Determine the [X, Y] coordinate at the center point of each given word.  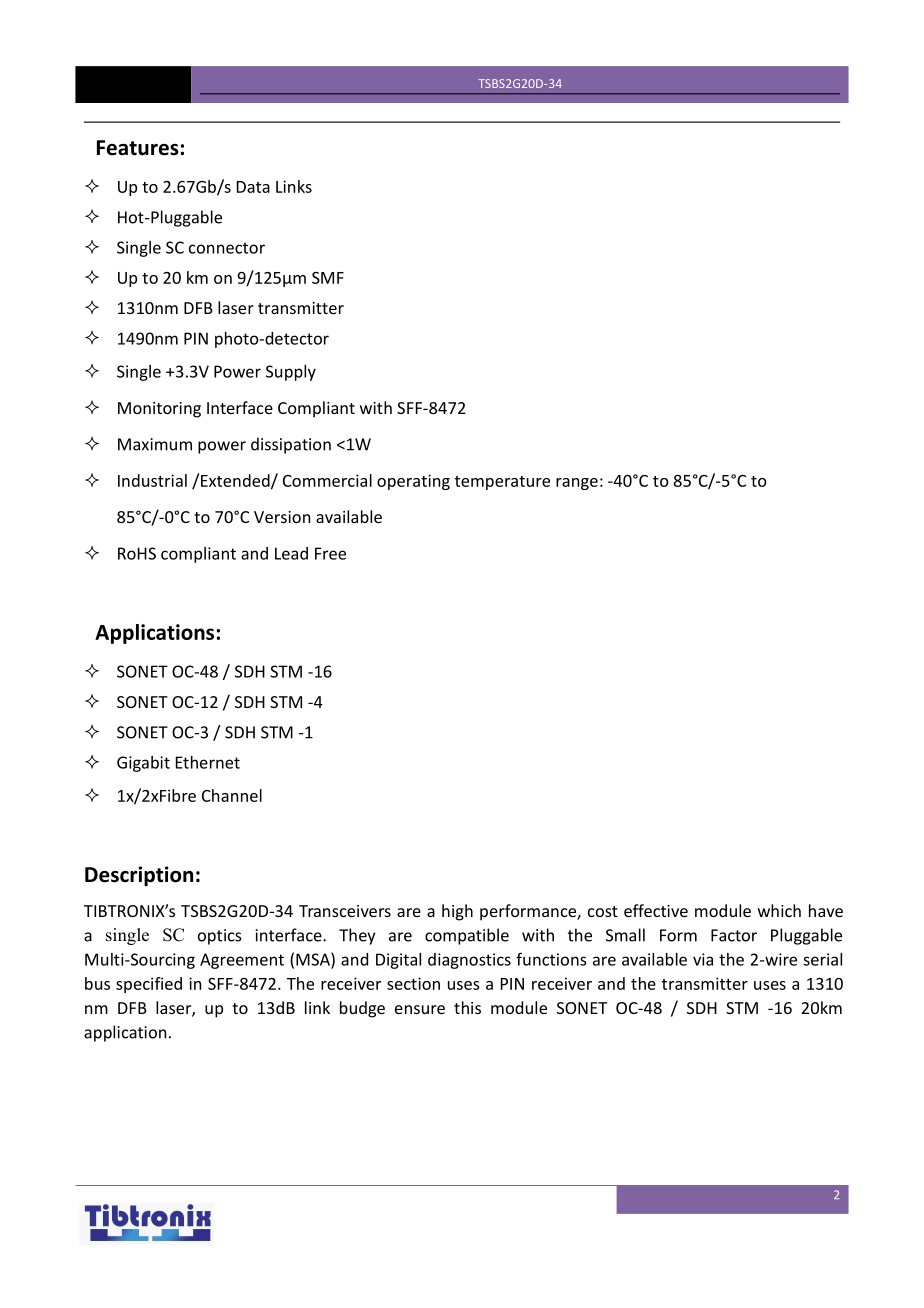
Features [138, 148]
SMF [328, 278]
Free [330, 553]
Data [253, 187]
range [577, 484]
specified [149, 985]
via [703, 959]
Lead [291, 553]
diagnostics [469, 961]
